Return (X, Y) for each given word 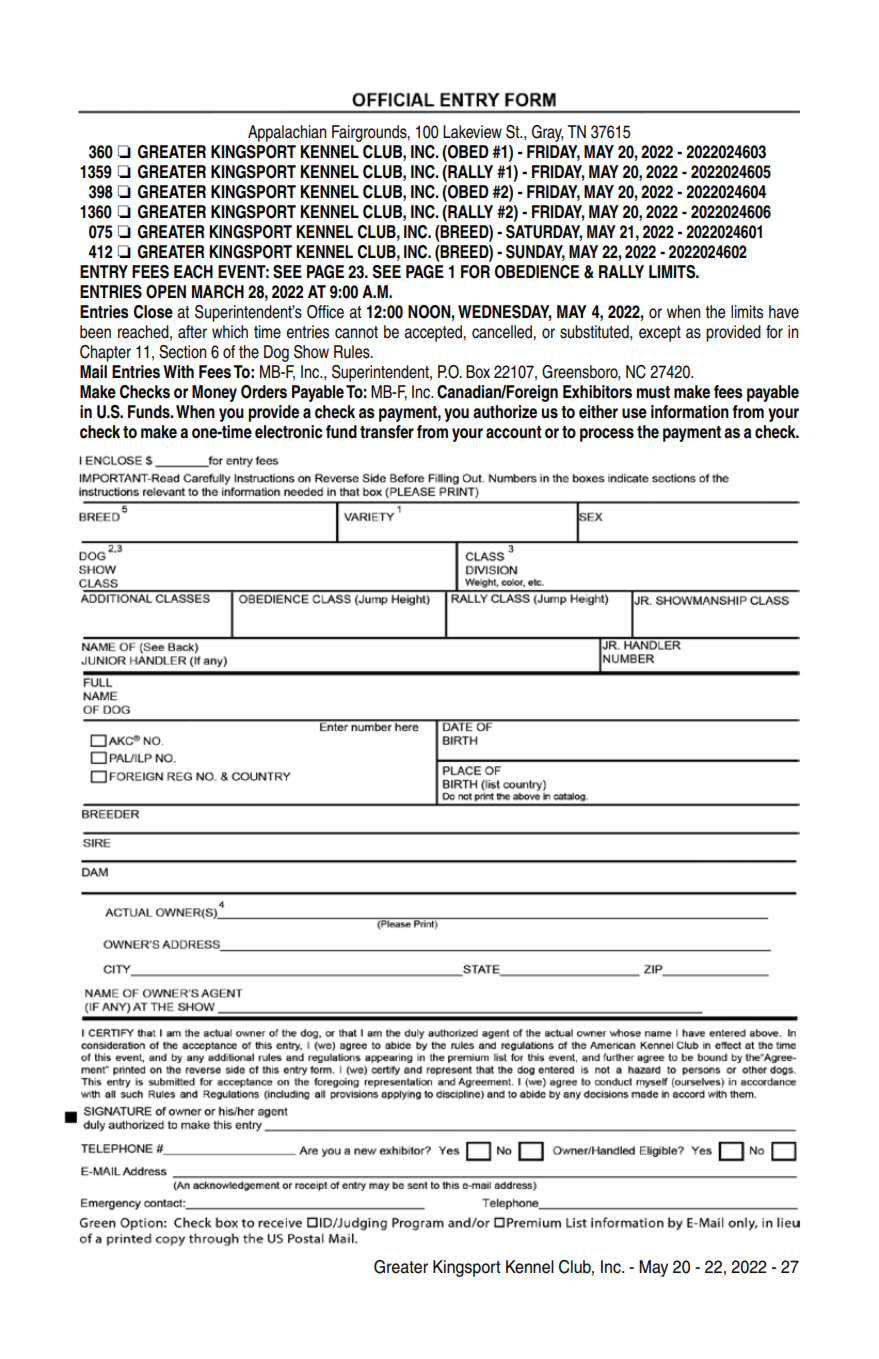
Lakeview (472, 132)
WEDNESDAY (505, 313)
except (660, 334)
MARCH (218, 292)
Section (182, 352)
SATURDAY (544, 233)
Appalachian (287, 133)
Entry (104, 271)
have (784, 312)
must (653, 392)
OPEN (166, 292)
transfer (387, 432)
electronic (289, 432)
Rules (353, 352)
